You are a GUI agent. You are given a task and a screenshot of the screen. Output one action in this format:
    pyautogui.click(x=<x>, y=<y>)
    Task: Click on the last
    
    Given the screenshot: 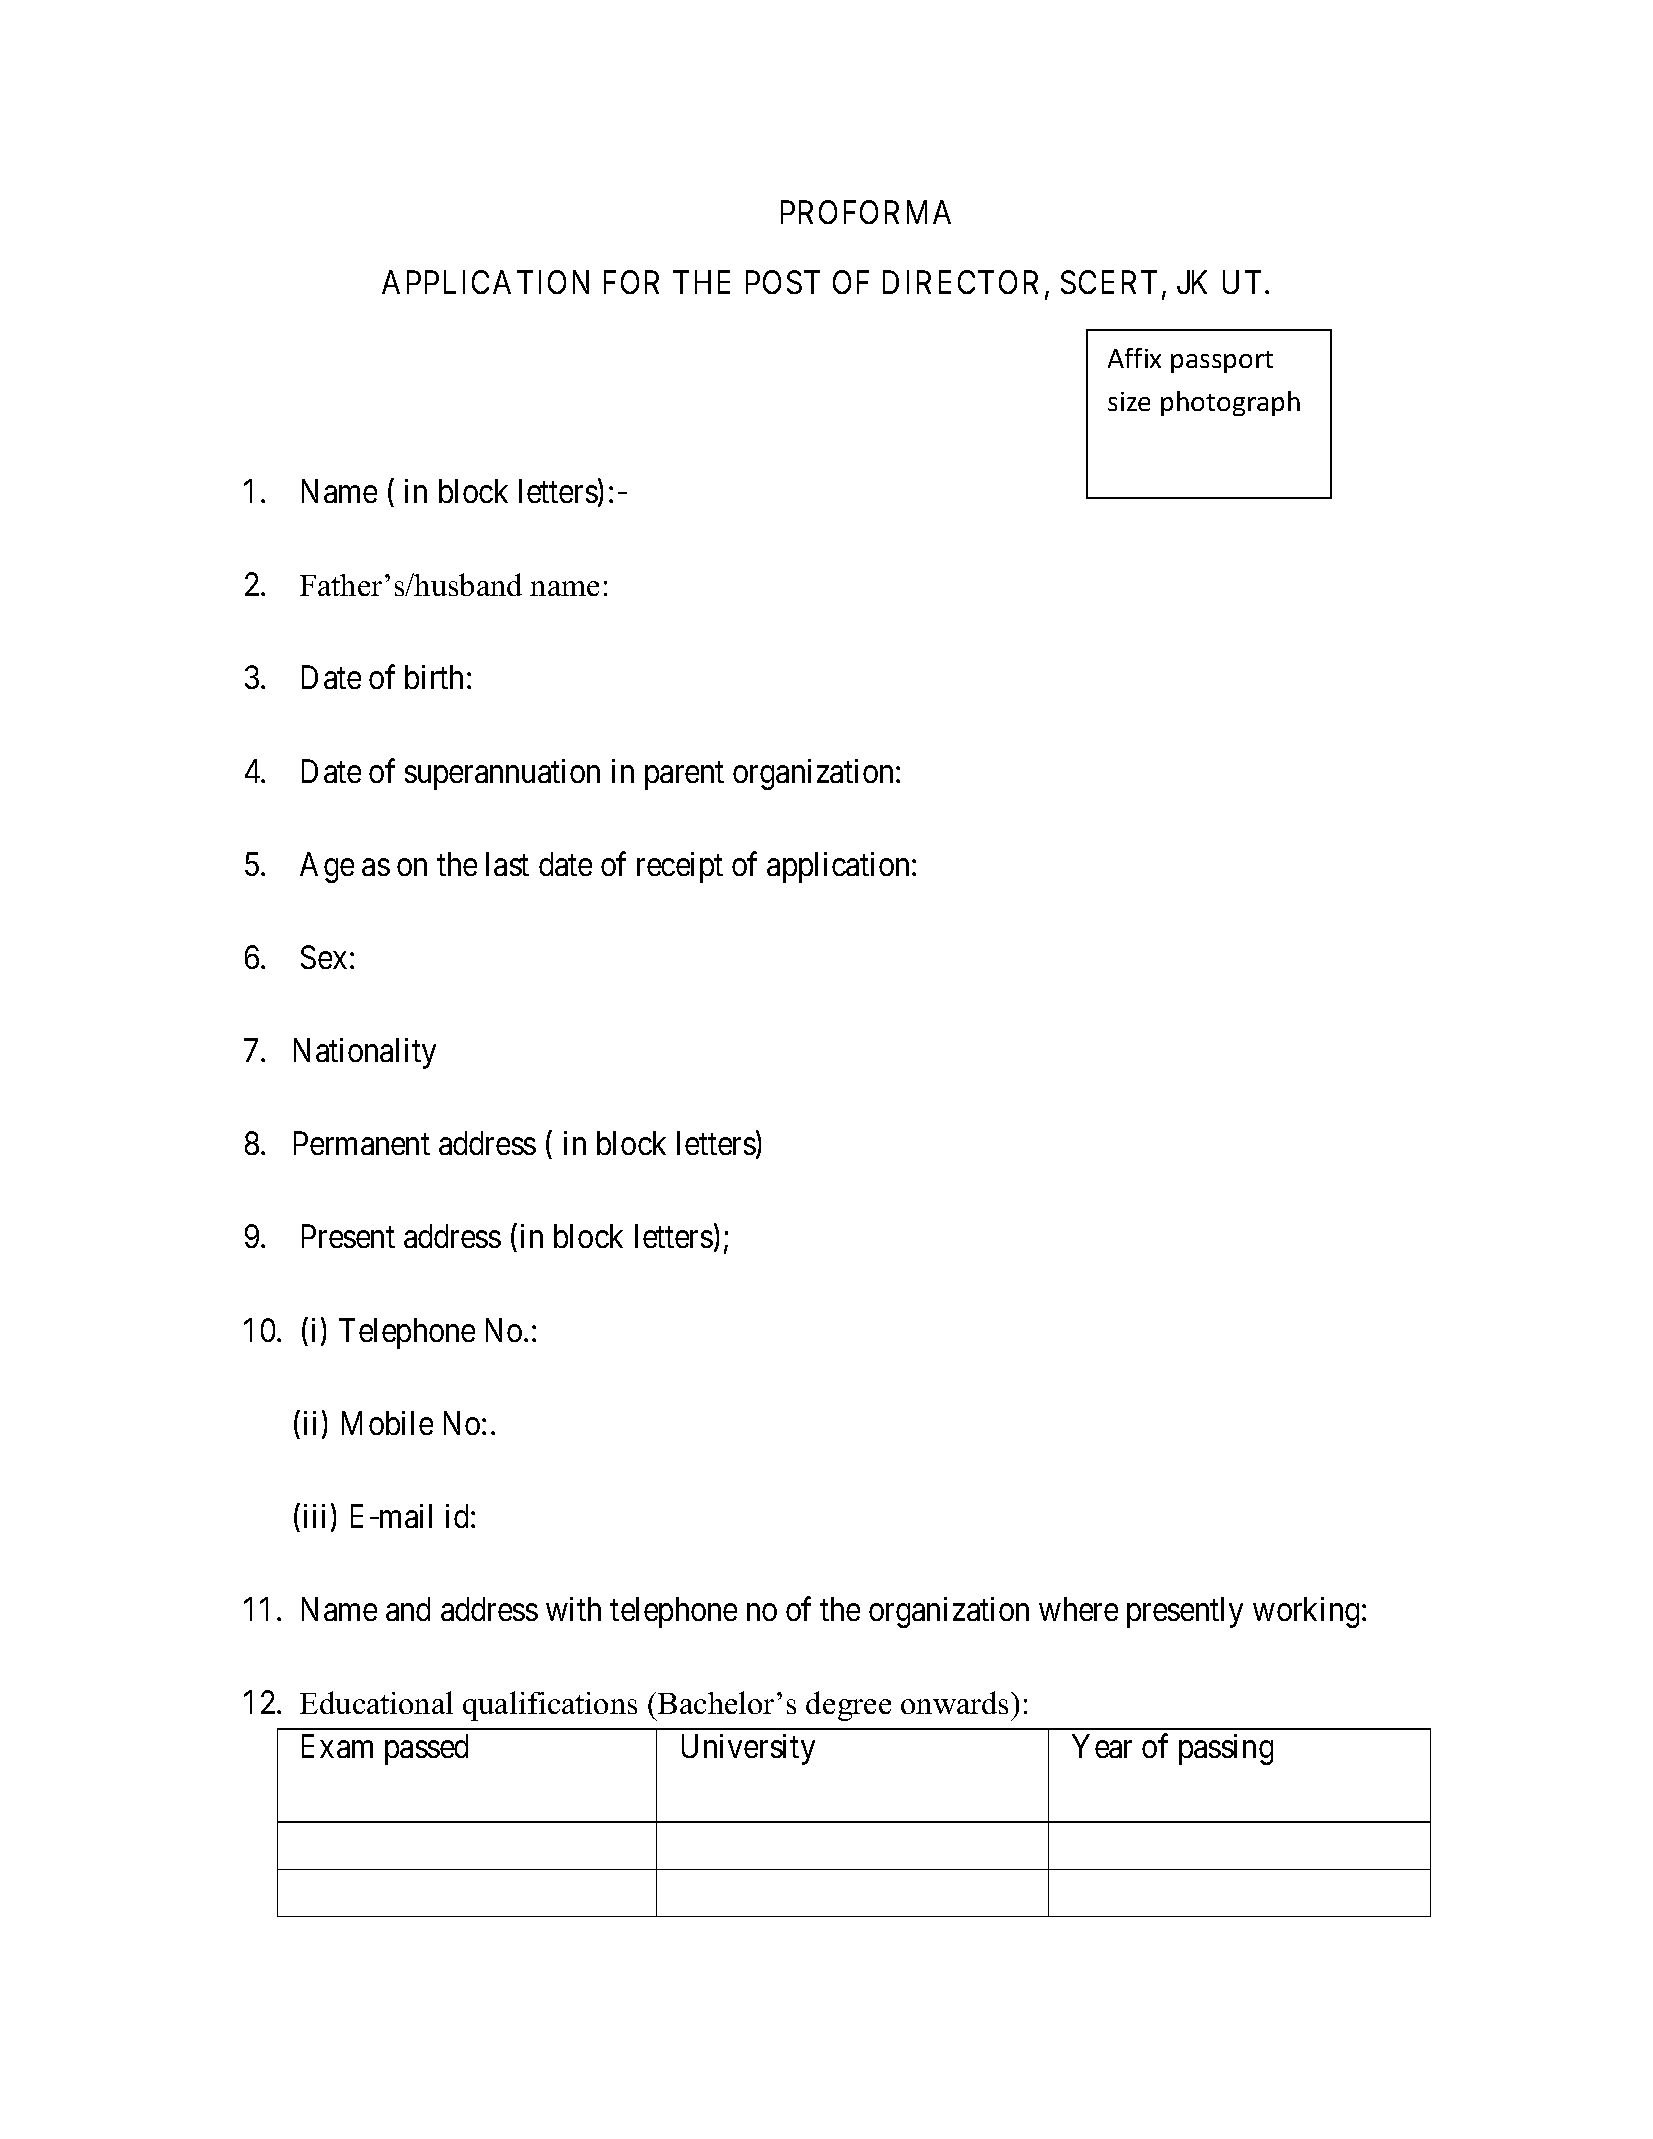 What is the action you would take?
    pyautogui.click(x=507, y=864)
